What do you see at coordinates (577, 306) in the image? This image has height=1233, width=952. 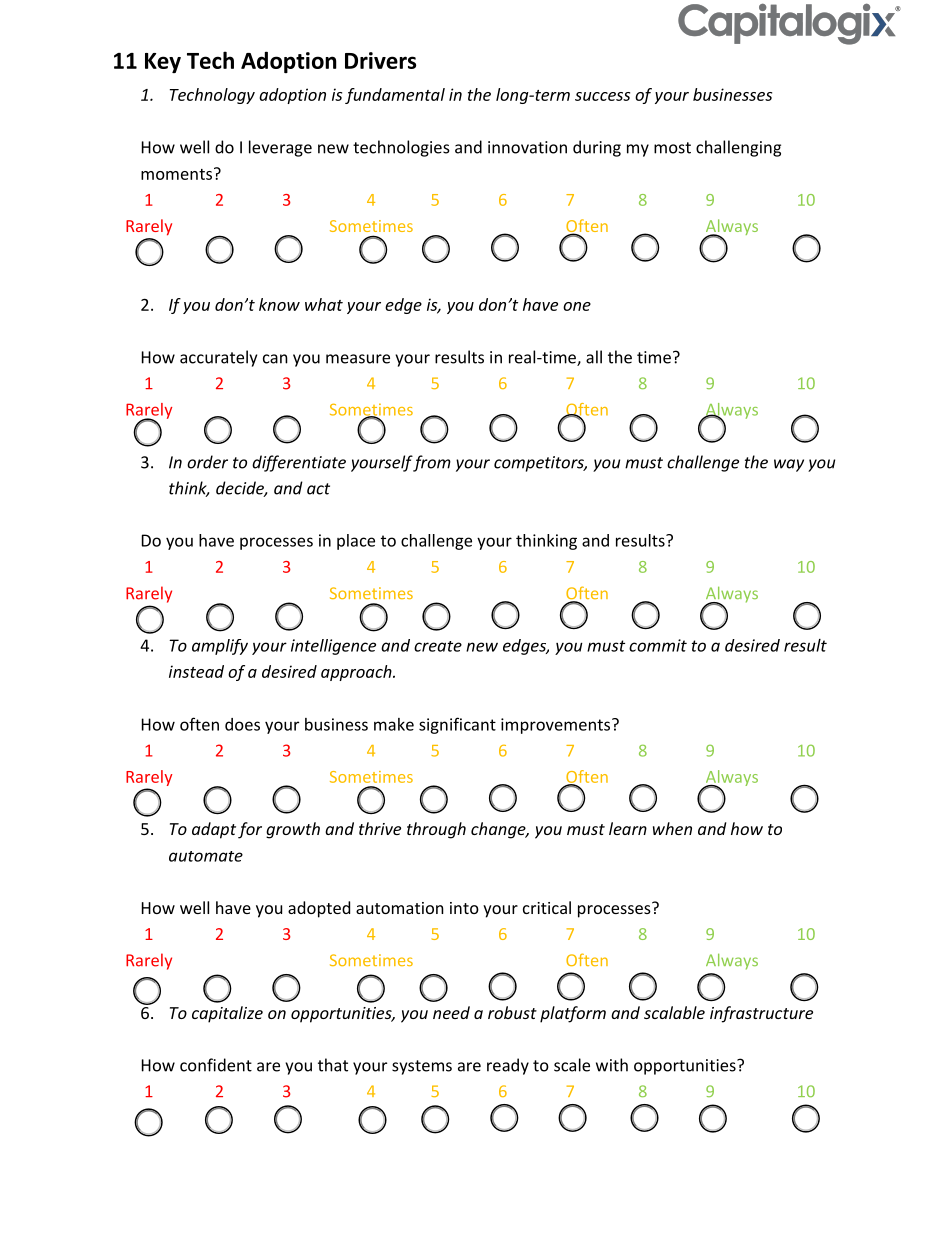 I see `one` at bounding box center [577, 306].
